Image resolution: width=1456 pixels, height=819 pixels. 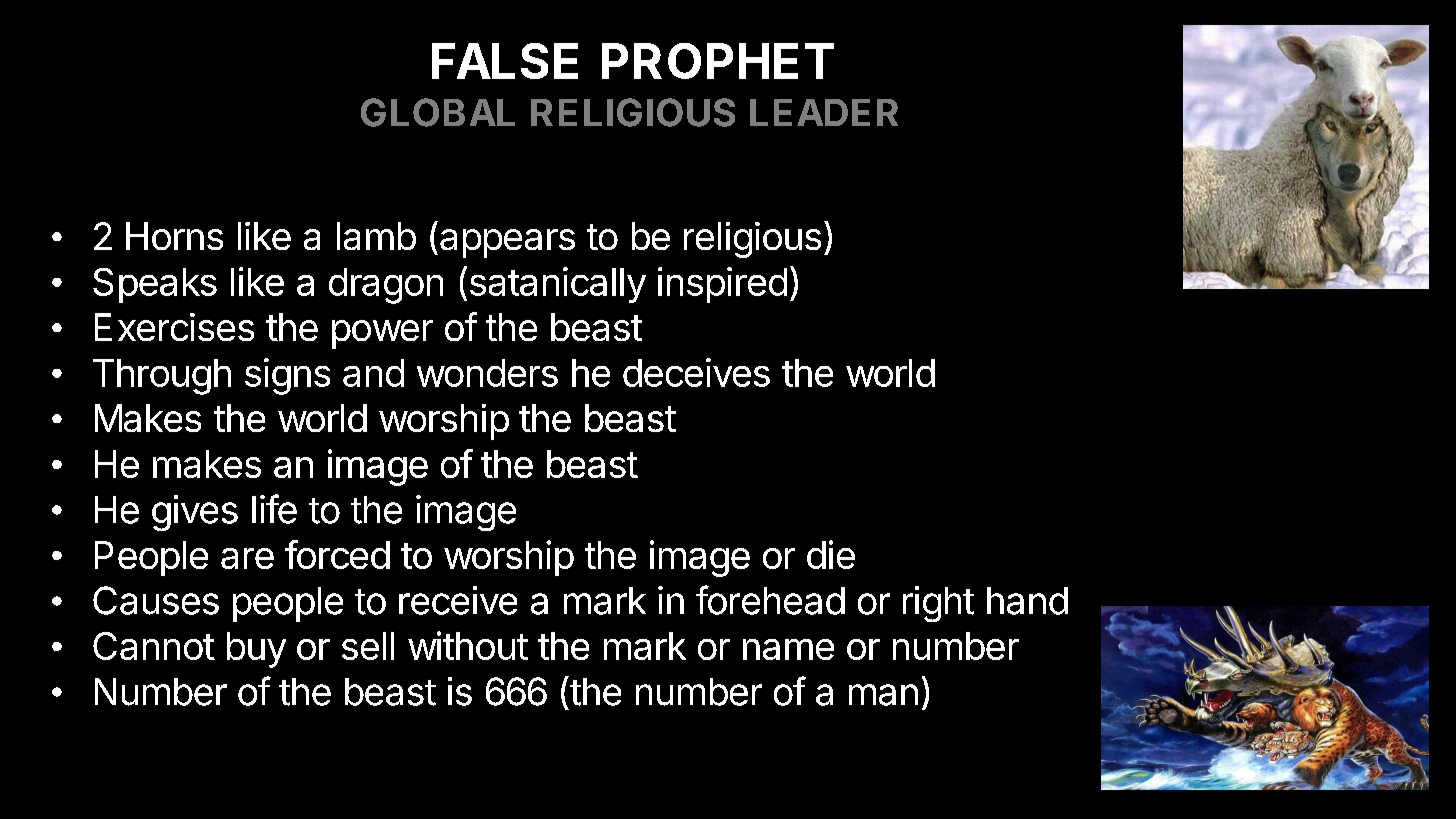 I want to click on wonders, so click(x=487, y=373).
